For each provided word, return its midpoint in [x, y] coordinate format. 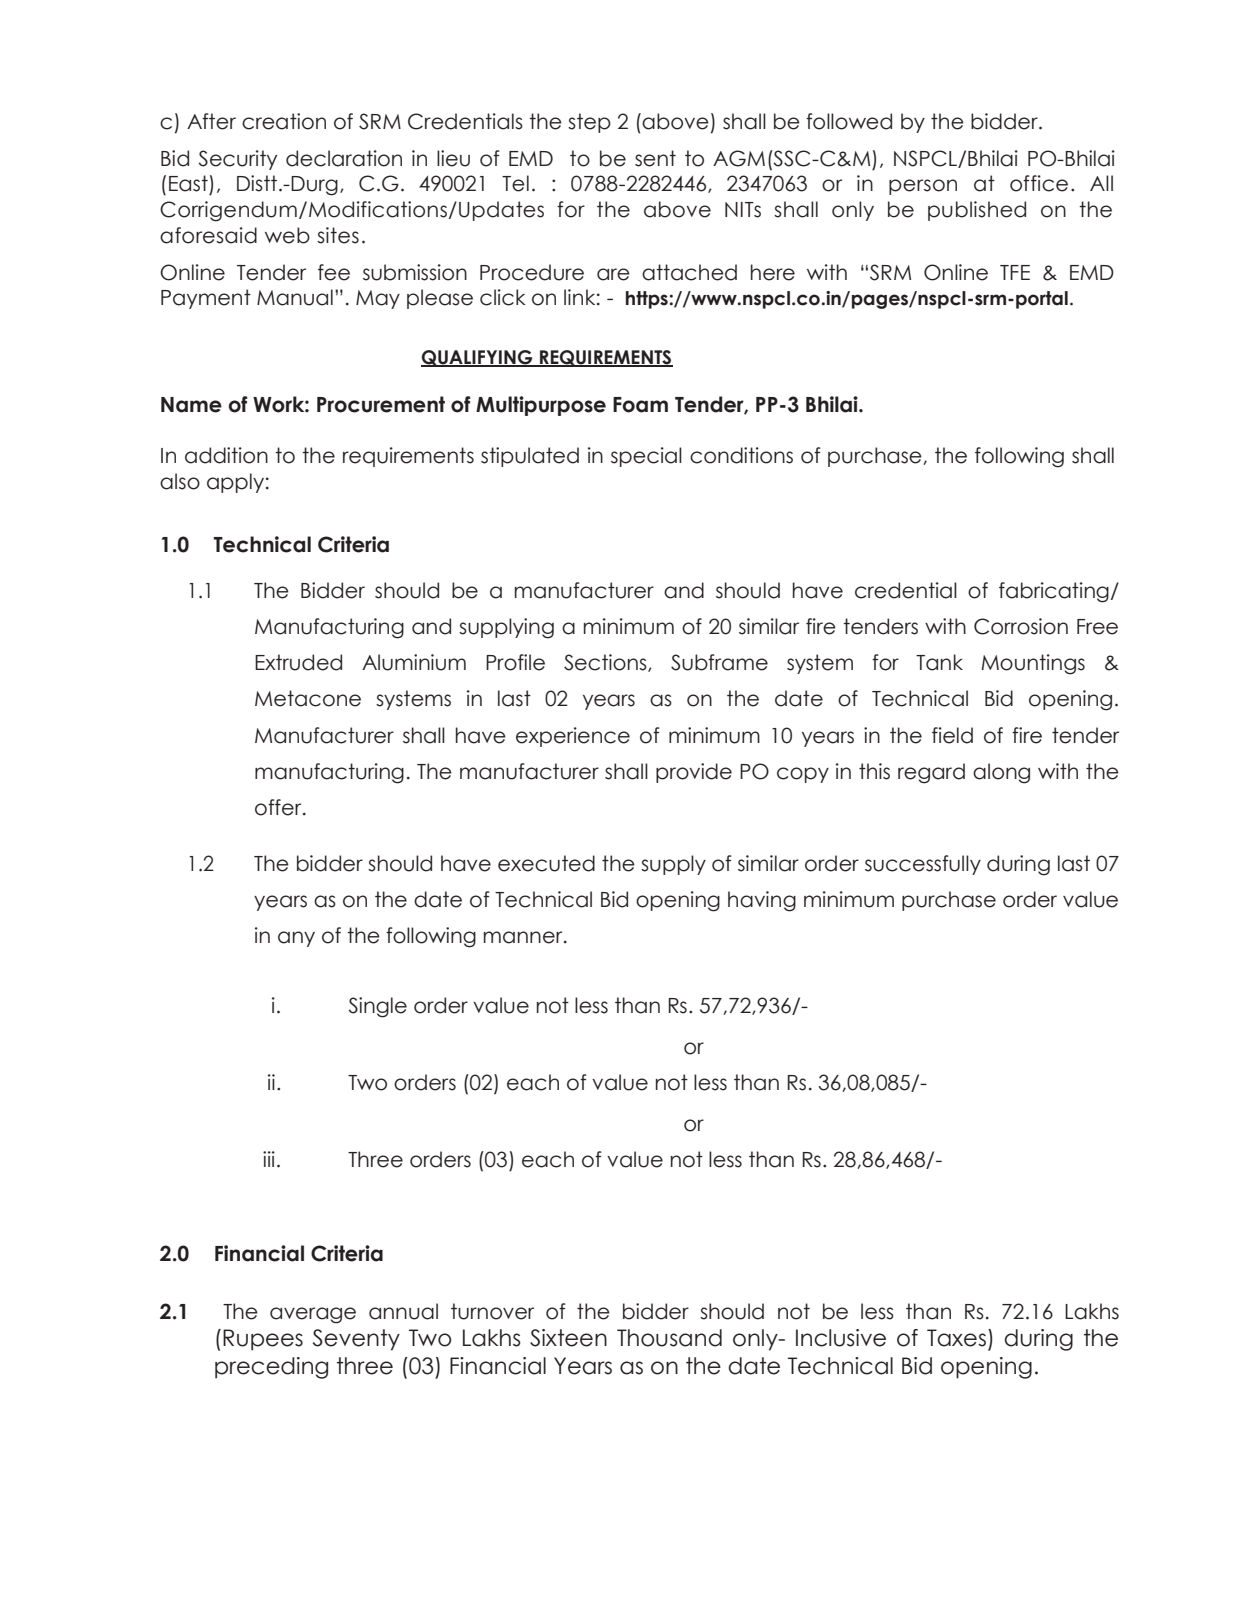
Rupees [263, 1340]
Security [237, 160]
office [1039, 183]
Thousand [669, 1338]
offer [279, 807]
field [952, 735]
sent [655, 158]
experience [573, 737]
